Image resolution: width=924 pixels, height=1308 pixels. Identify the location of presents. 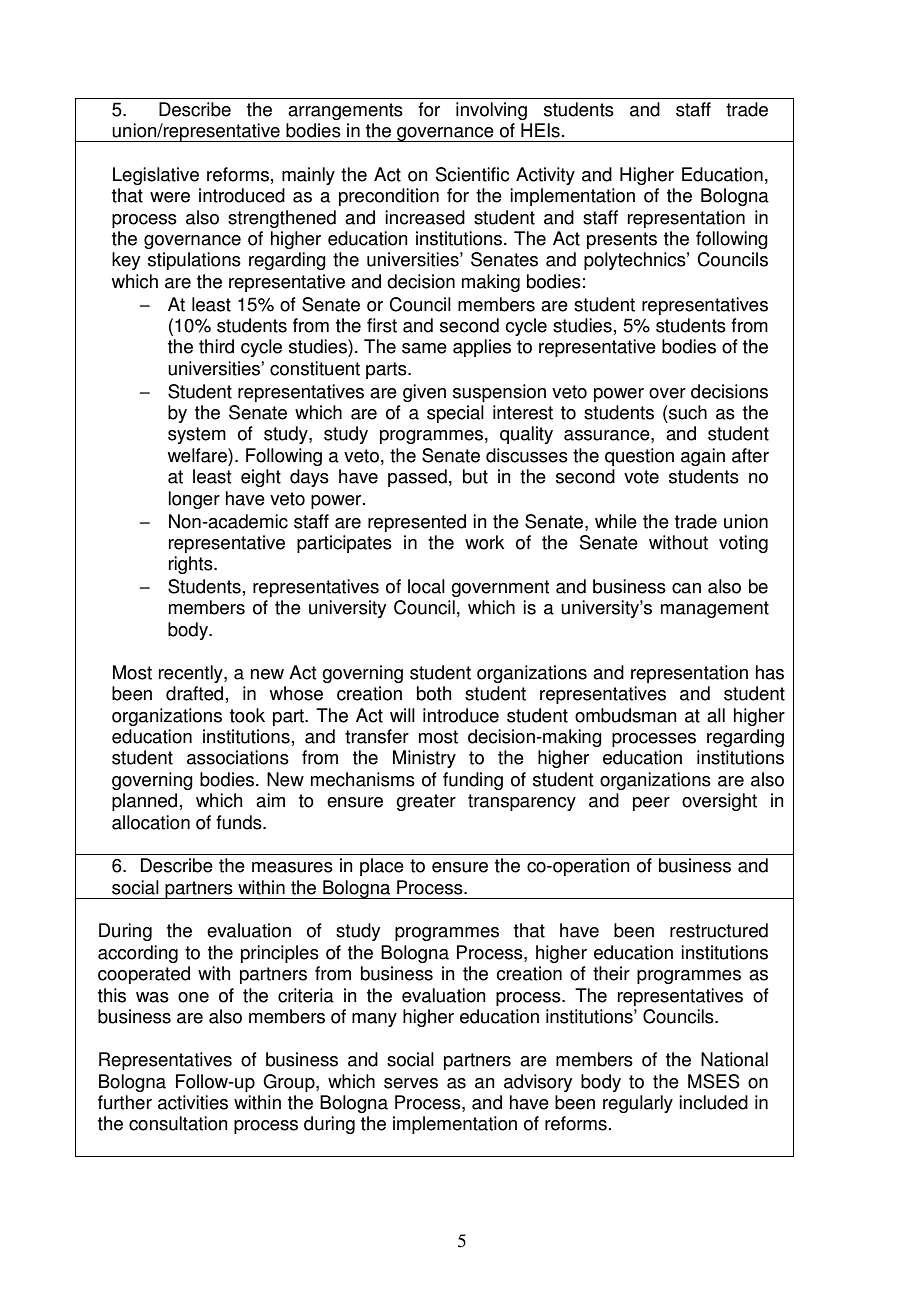
(622, 240).
